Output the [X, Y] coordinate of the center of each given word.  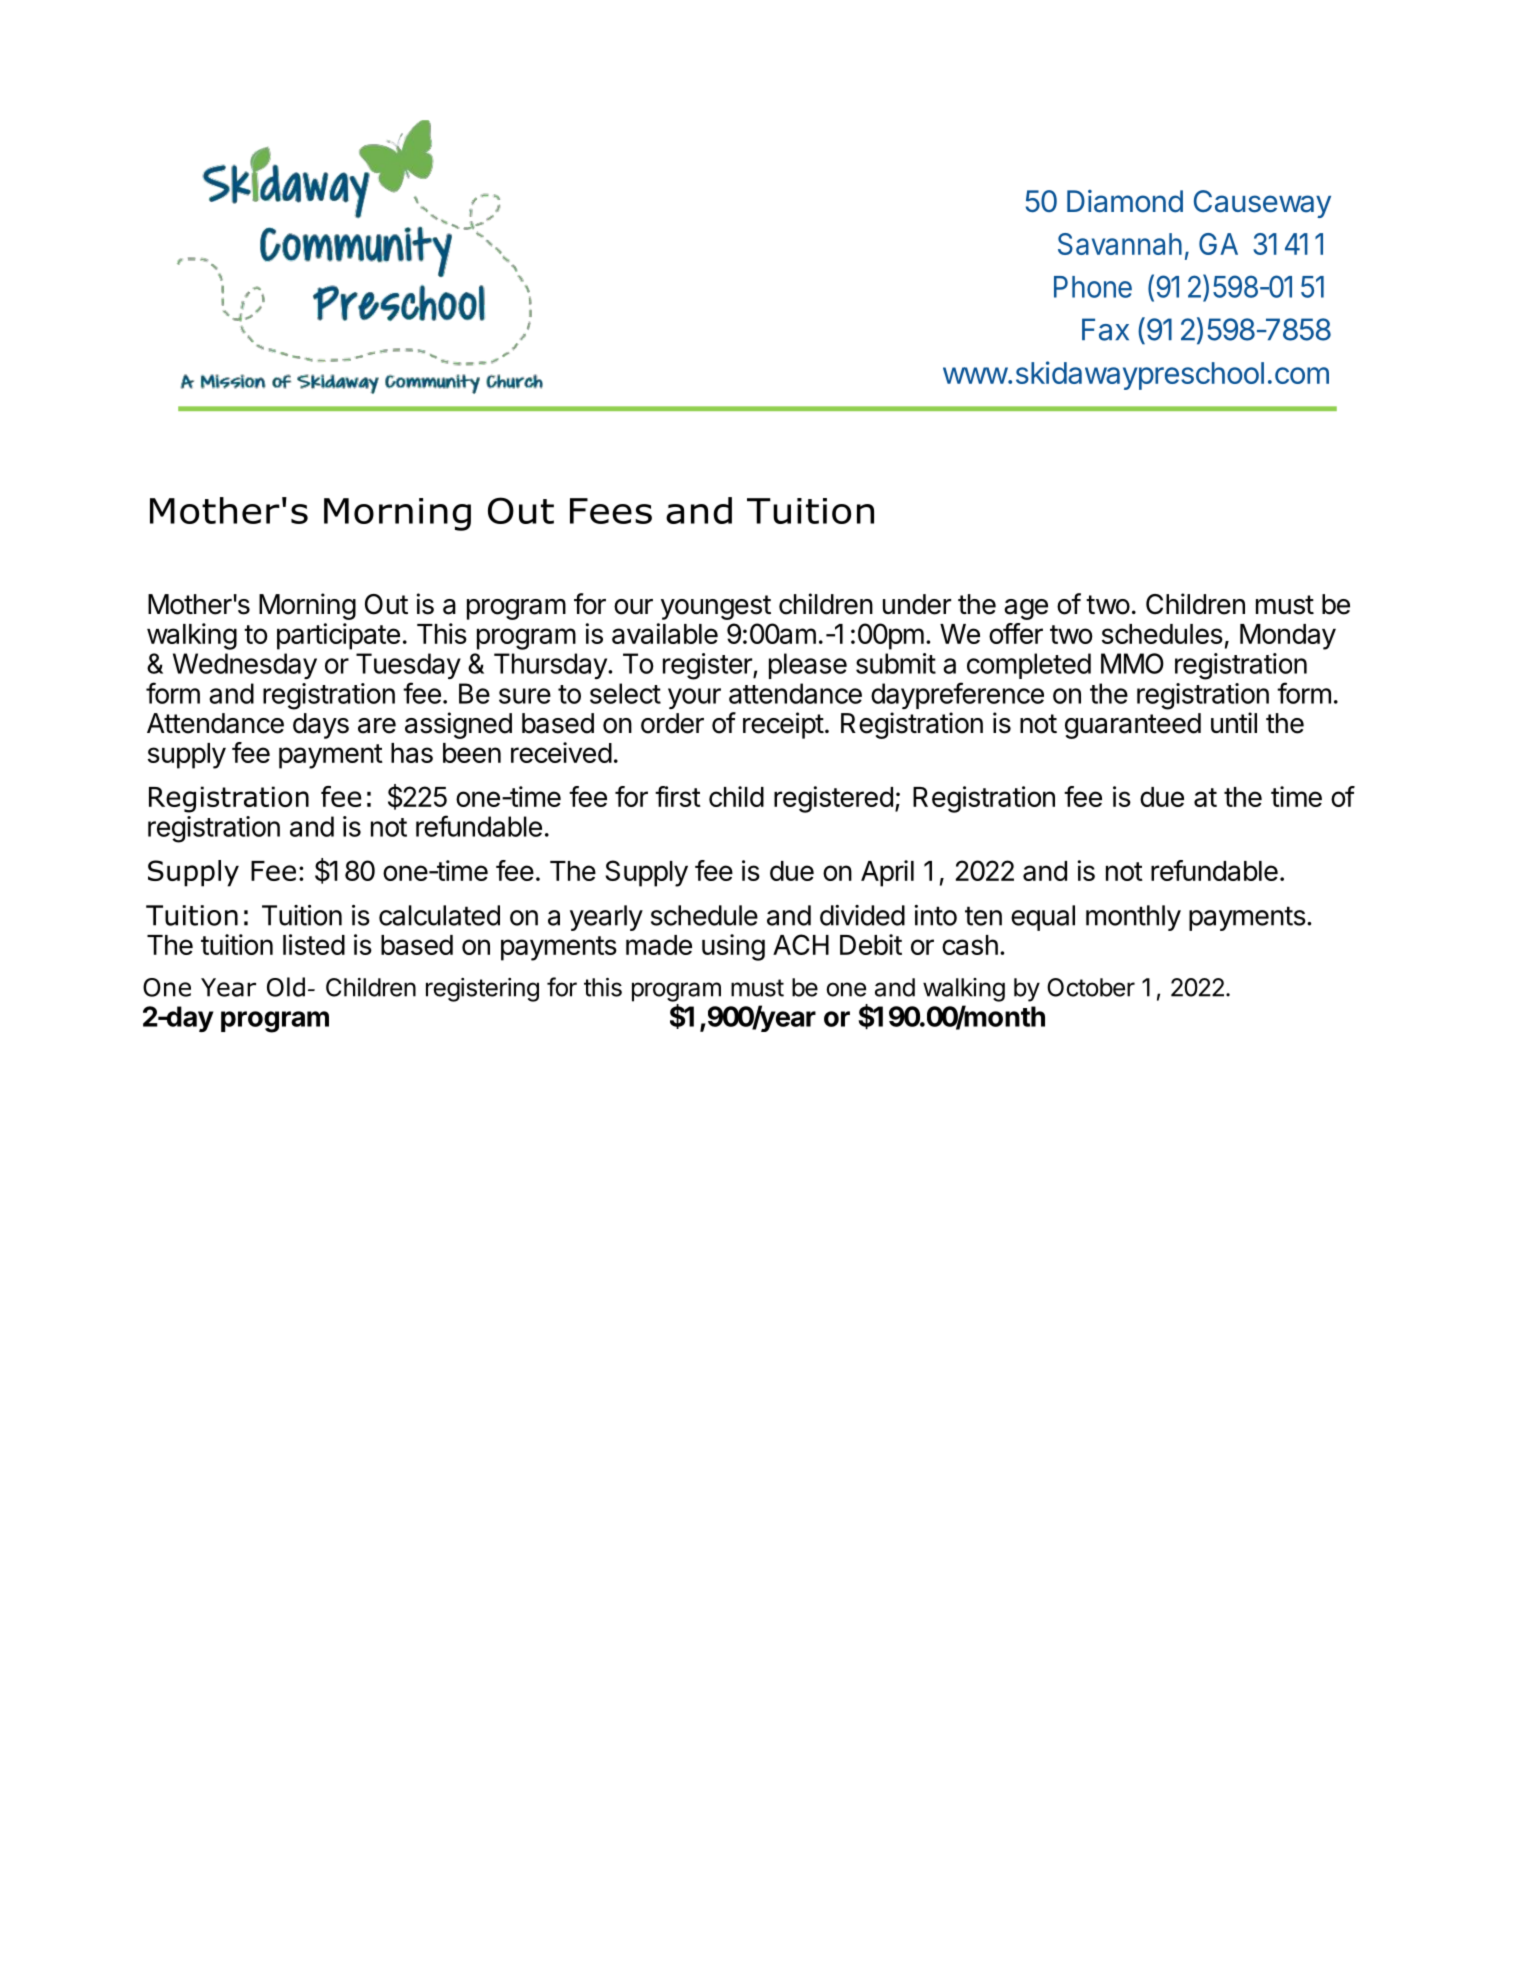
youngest [716, 607]
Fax [1105, 329]
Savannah [1120, 244]
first [678, 796]
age [1026, 609]
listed [314, 944]
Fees [611, 511]
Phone [1093, 287]
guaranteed [1133, 726]
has [412, 753]
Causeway [1262, 204]
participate [338, 636]
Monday [1288, 637]
